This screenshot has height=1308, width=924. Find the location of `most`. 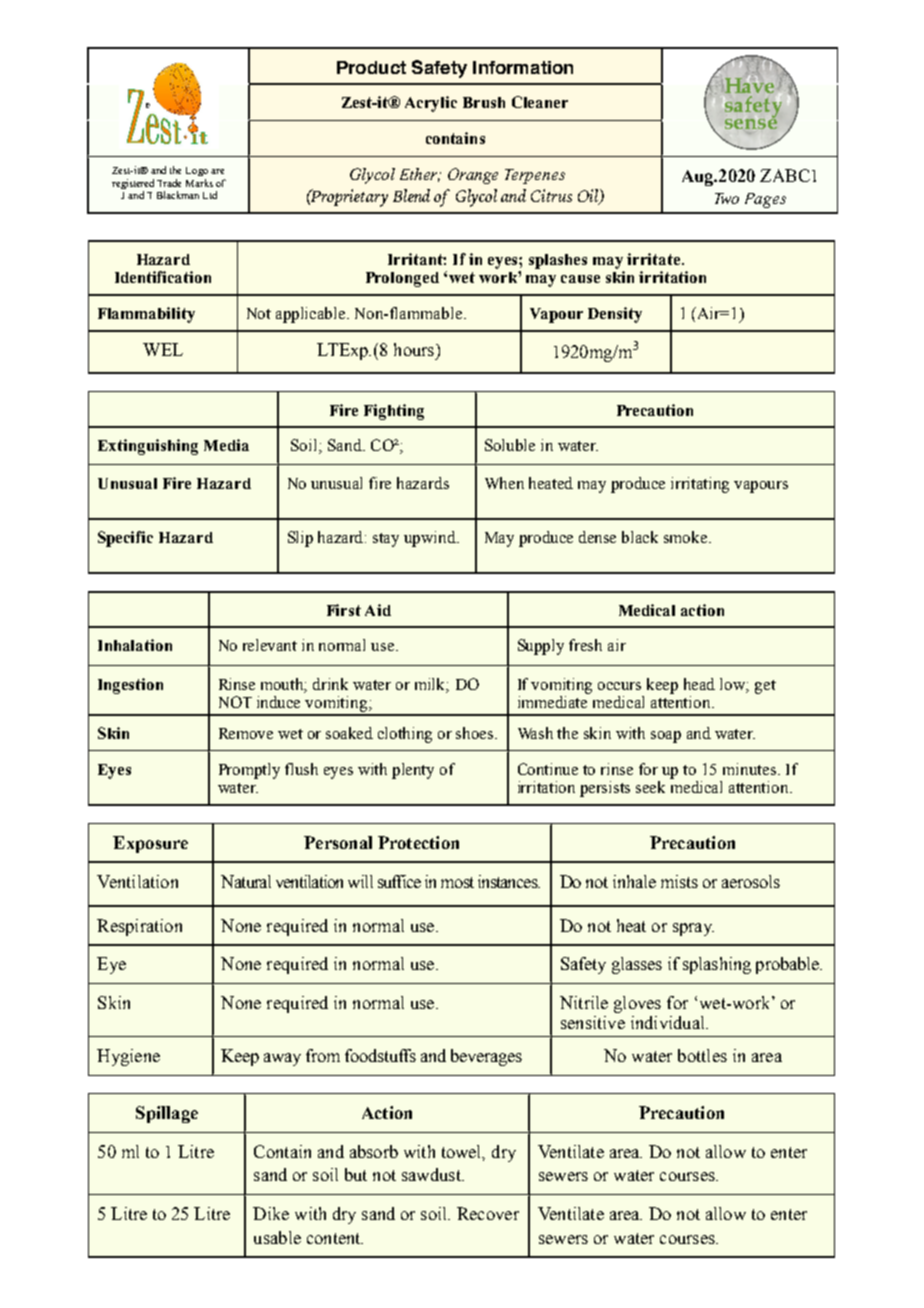

most is located at coordinates (457, 882).
